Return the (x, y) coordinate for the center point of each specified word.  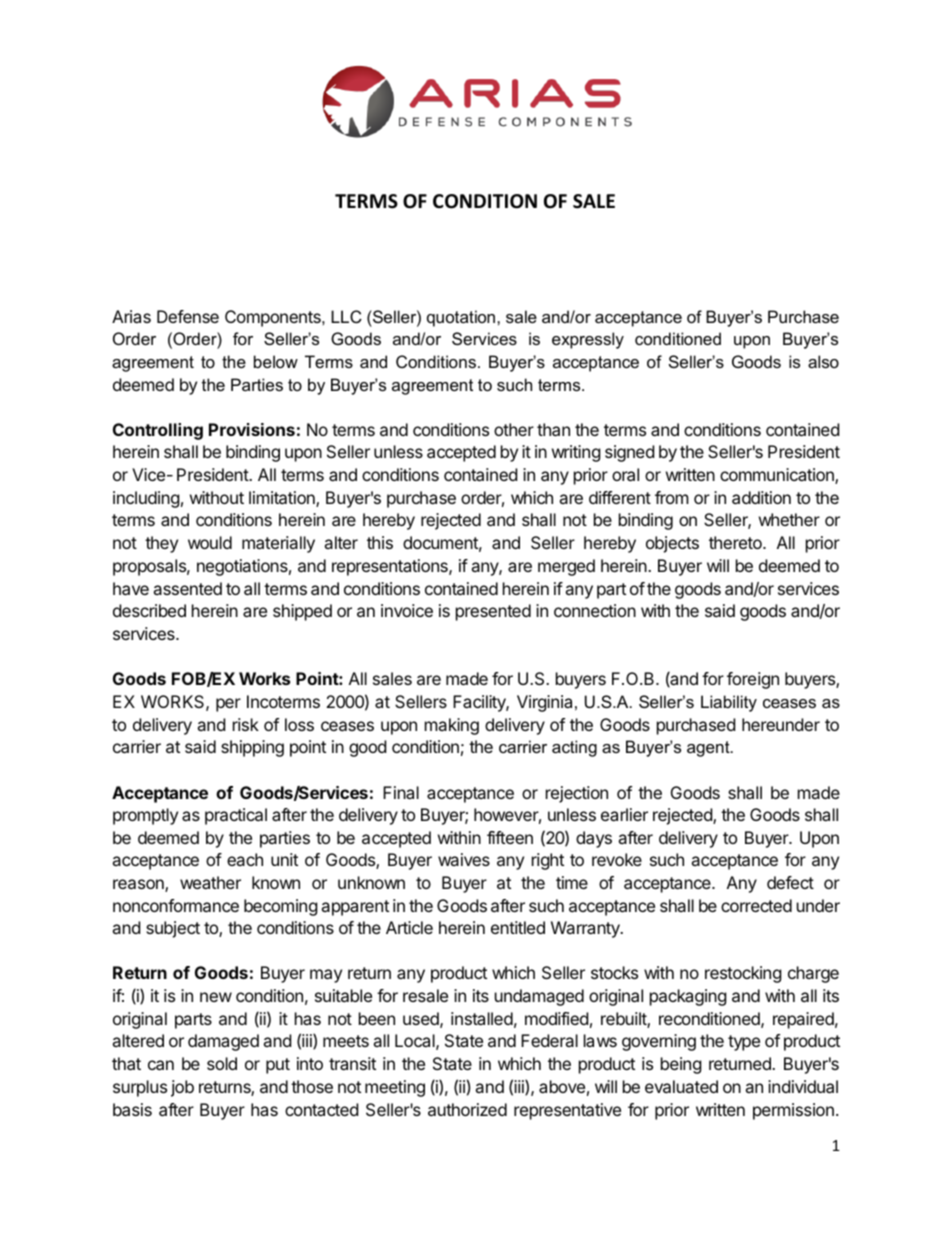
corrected (756, 905)
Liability (729, 703)
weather (210, 882)
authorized (467, 1109)
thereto (736, 542)
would (210, 542)
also (823, 361)
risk (246, 724)
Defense (188, 316)
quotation (462, 318)
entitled (518, 927)
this (380, 542)
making (452, 726)
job (182, 1088)
